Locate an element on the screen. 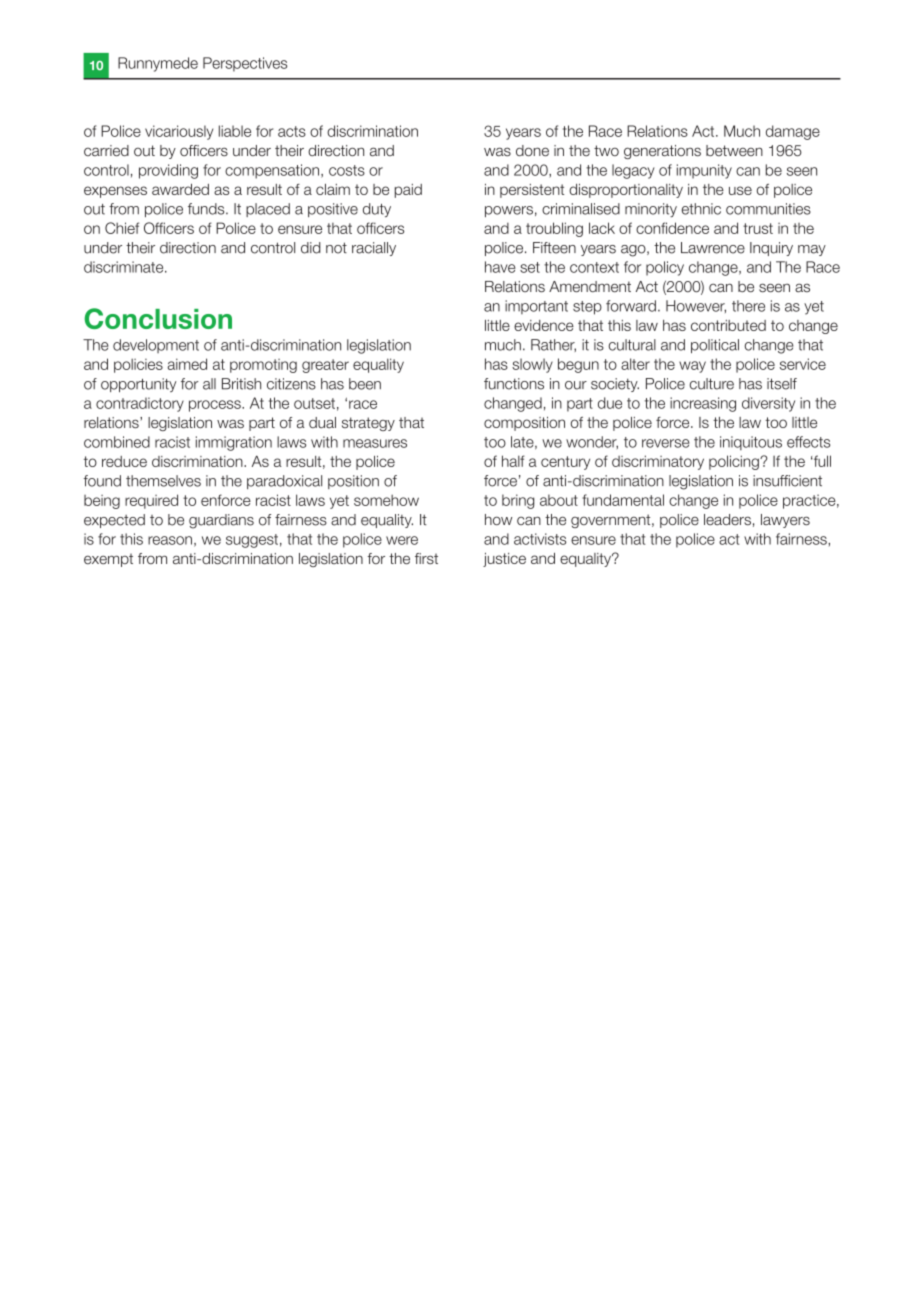 The image size is (924, 1308). important is located at coordinates (536, 307).
